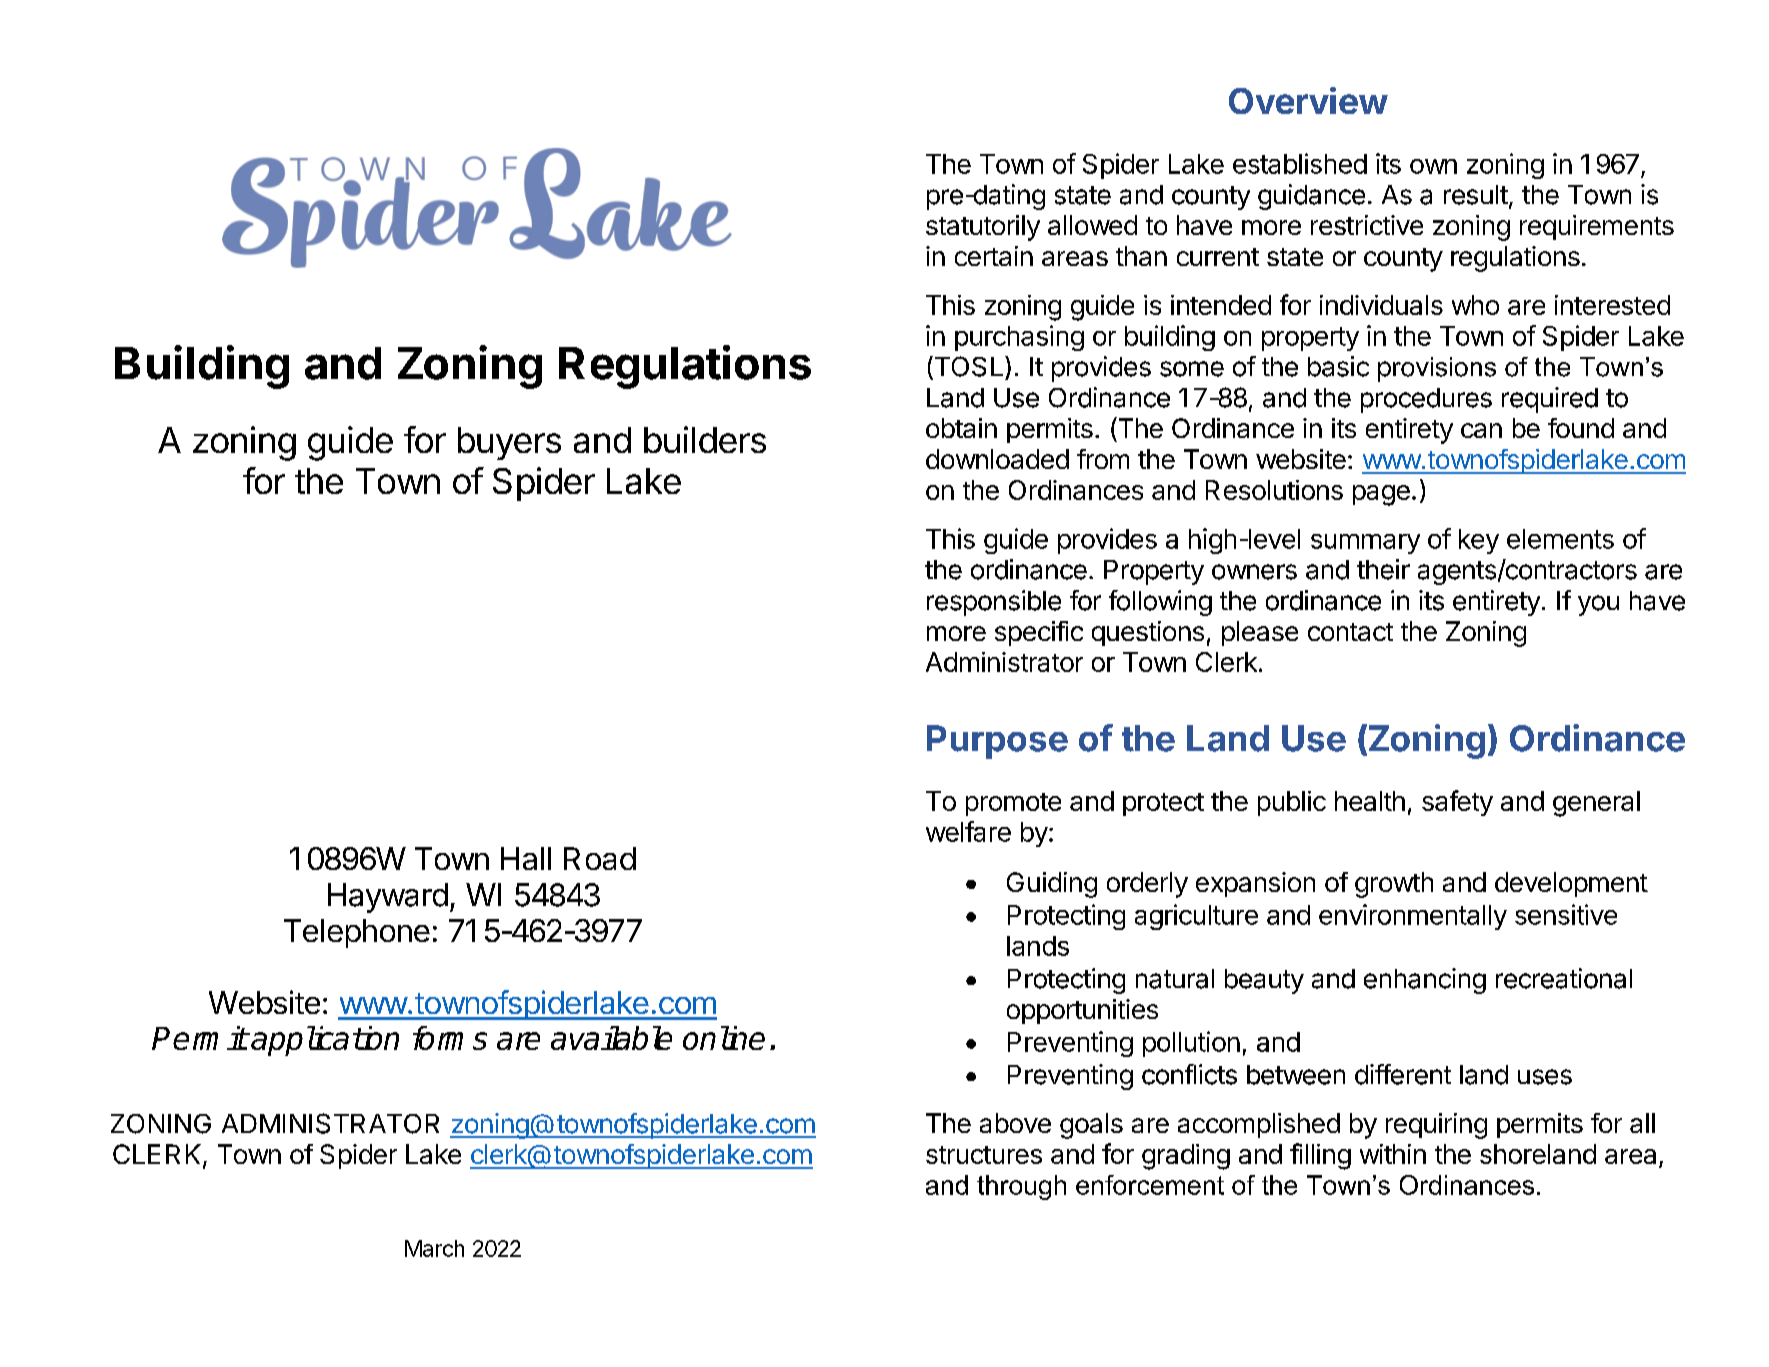  I want to click on Hall, so click(526, 858).
